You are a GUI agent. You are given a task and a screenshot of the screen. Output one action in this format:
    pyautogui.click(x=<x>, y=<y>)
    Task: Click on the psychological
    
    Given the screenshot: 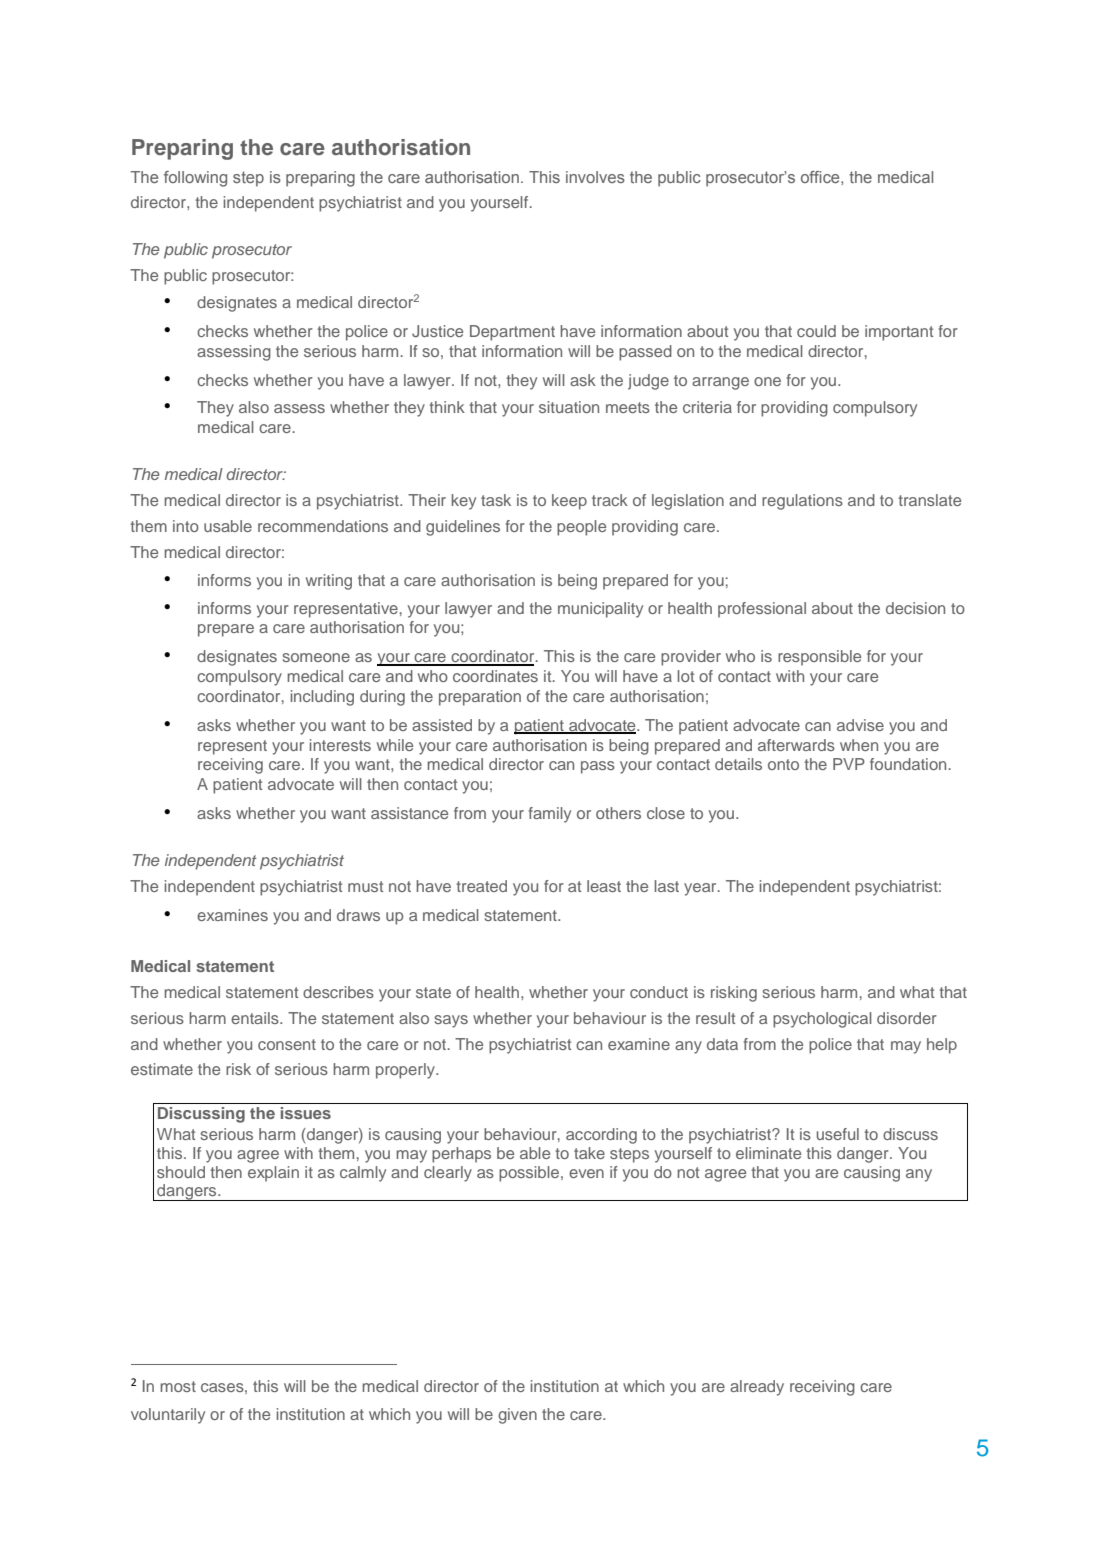 What is the action you would take?
    pyautogui.click(x=822, y=1020)
